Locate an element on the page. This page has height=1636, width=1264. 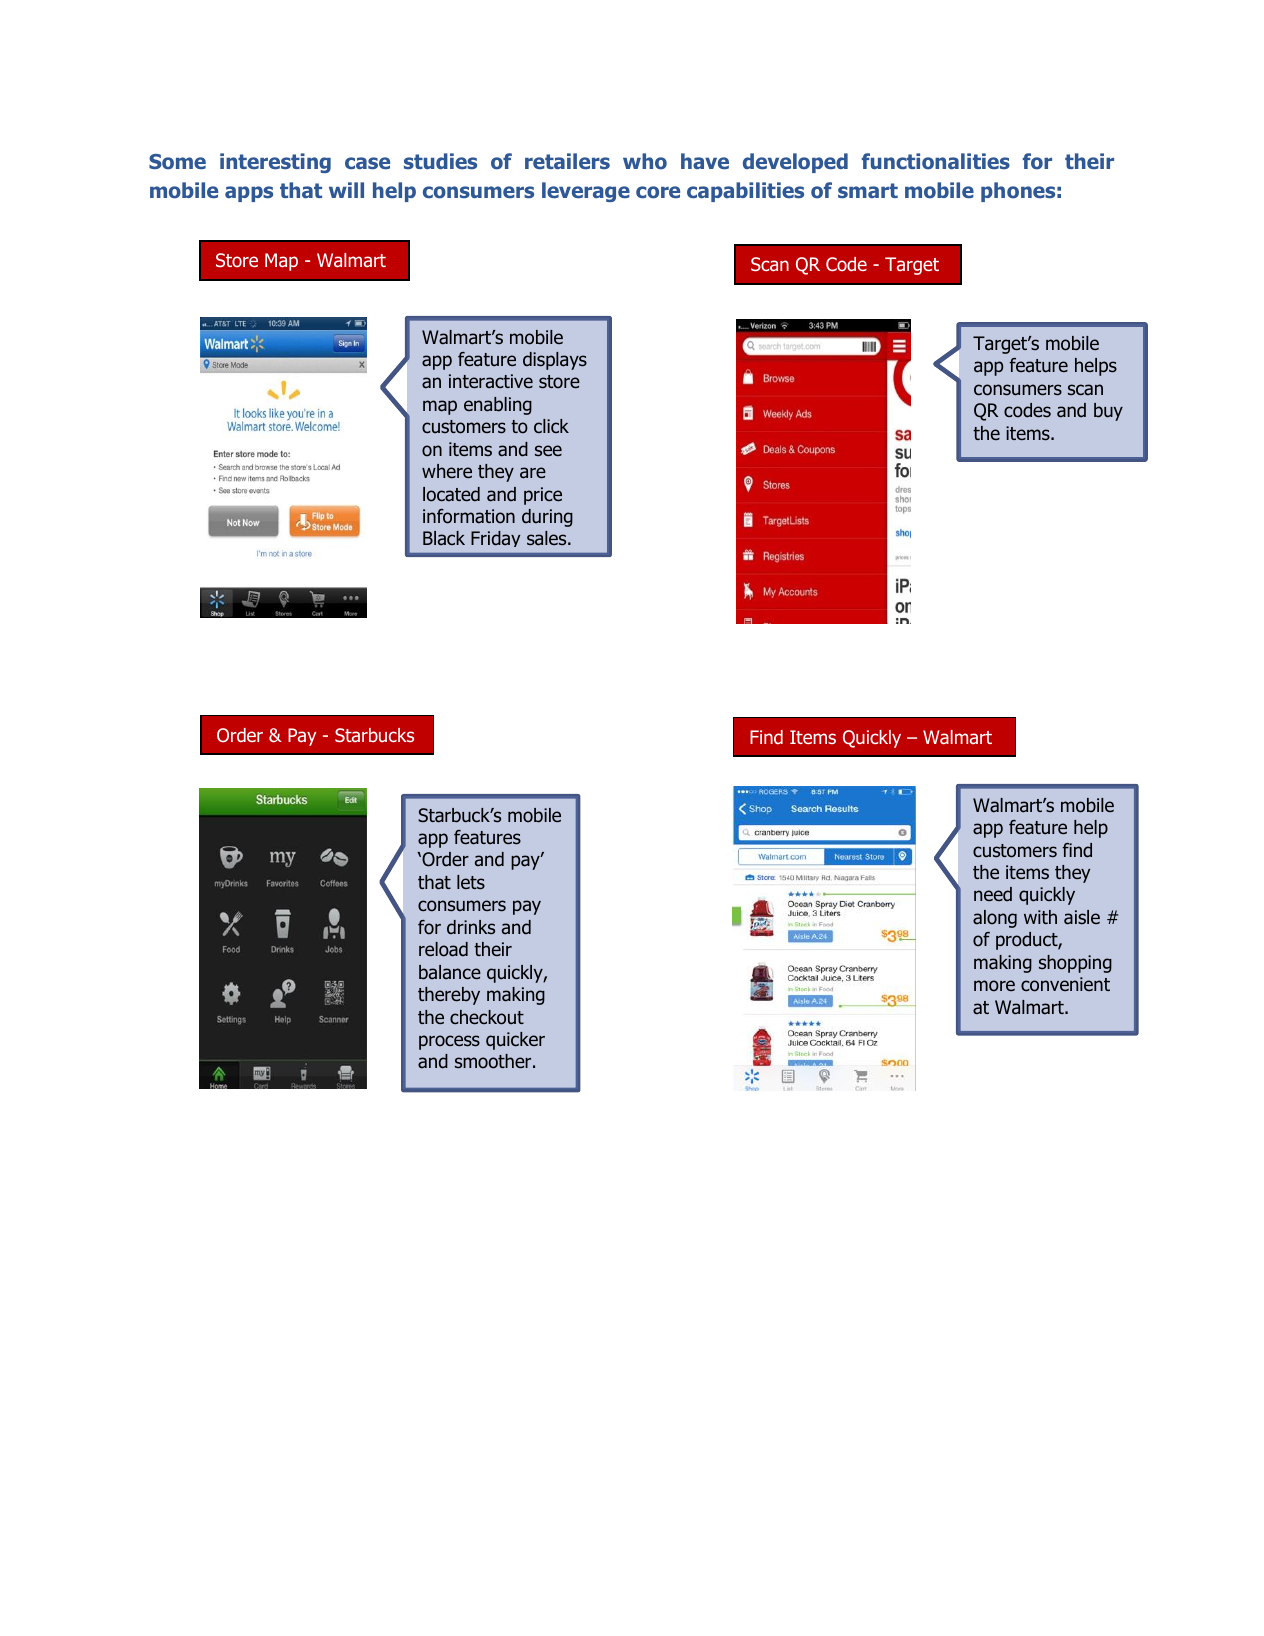
buy is located at coordinates (1108, 412).
